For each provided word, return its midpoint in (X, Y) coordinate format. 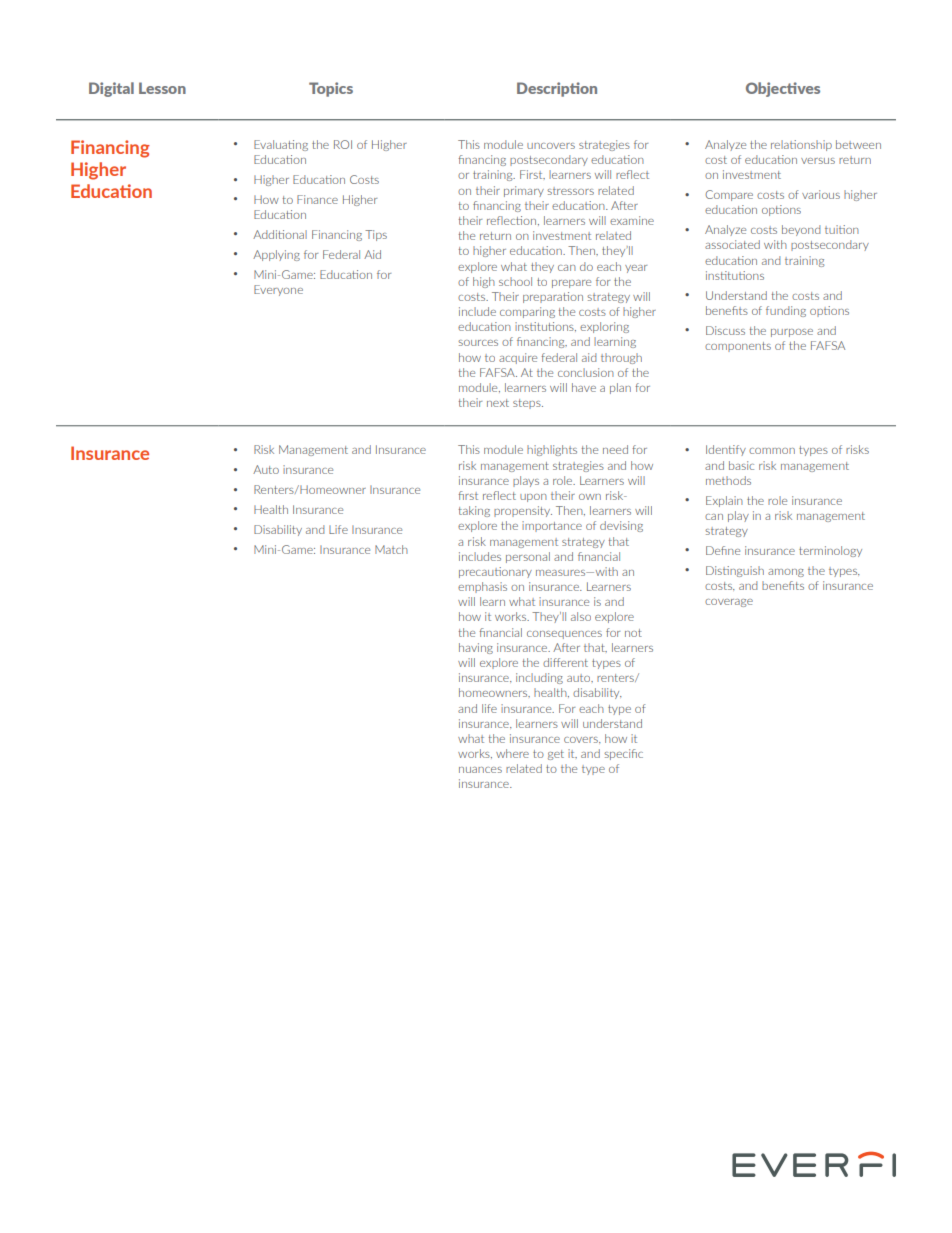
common (772, 451)
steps (528, 404)
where (512, 753)
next (498, 403)
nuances (480, 770)
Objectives (783, 89)
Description (557, 89)
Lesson (162, 88)
